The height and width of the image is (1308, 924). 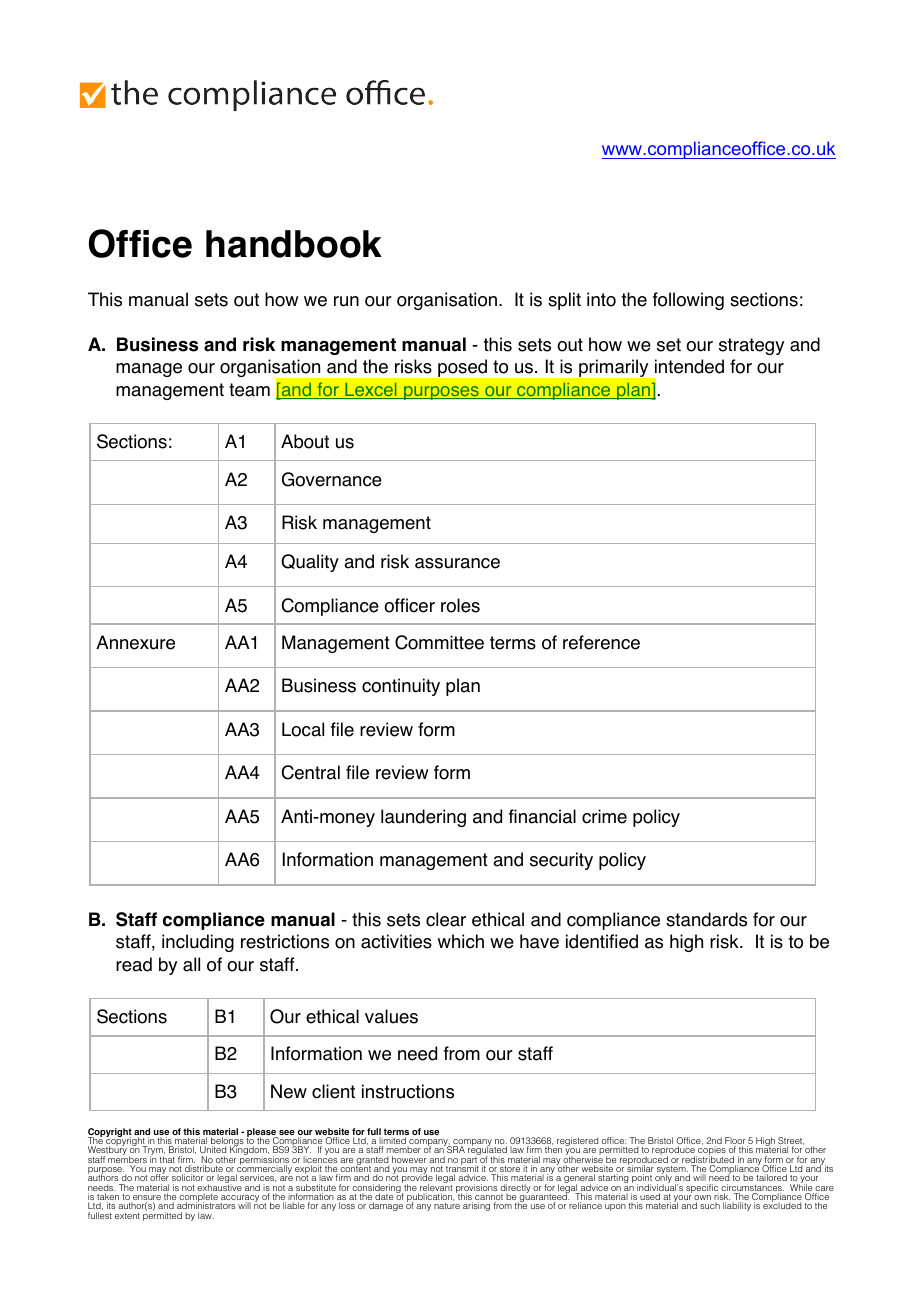 I want to click on split, so click(x=564, y=301).
